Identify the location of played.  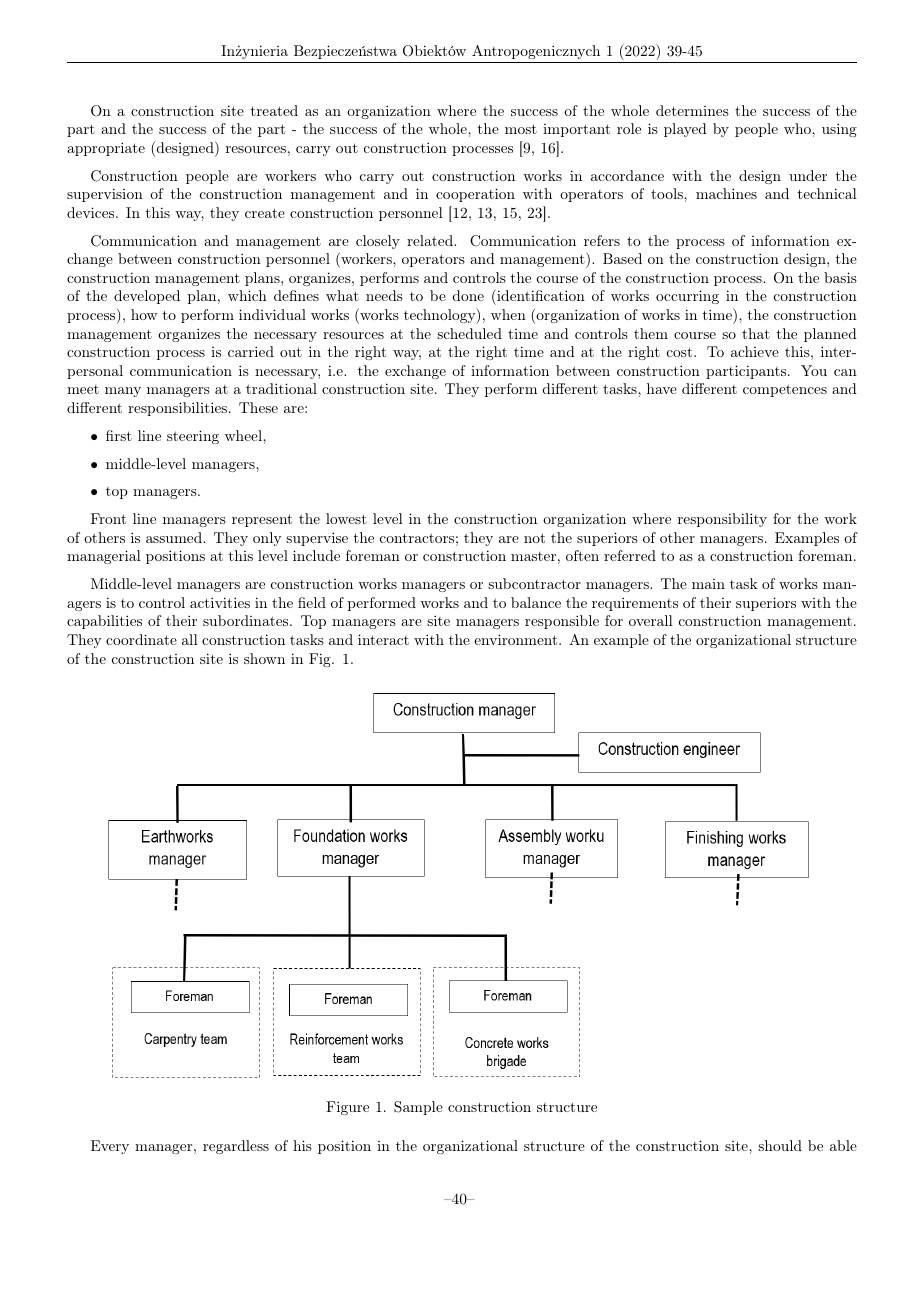
(685, 130).
